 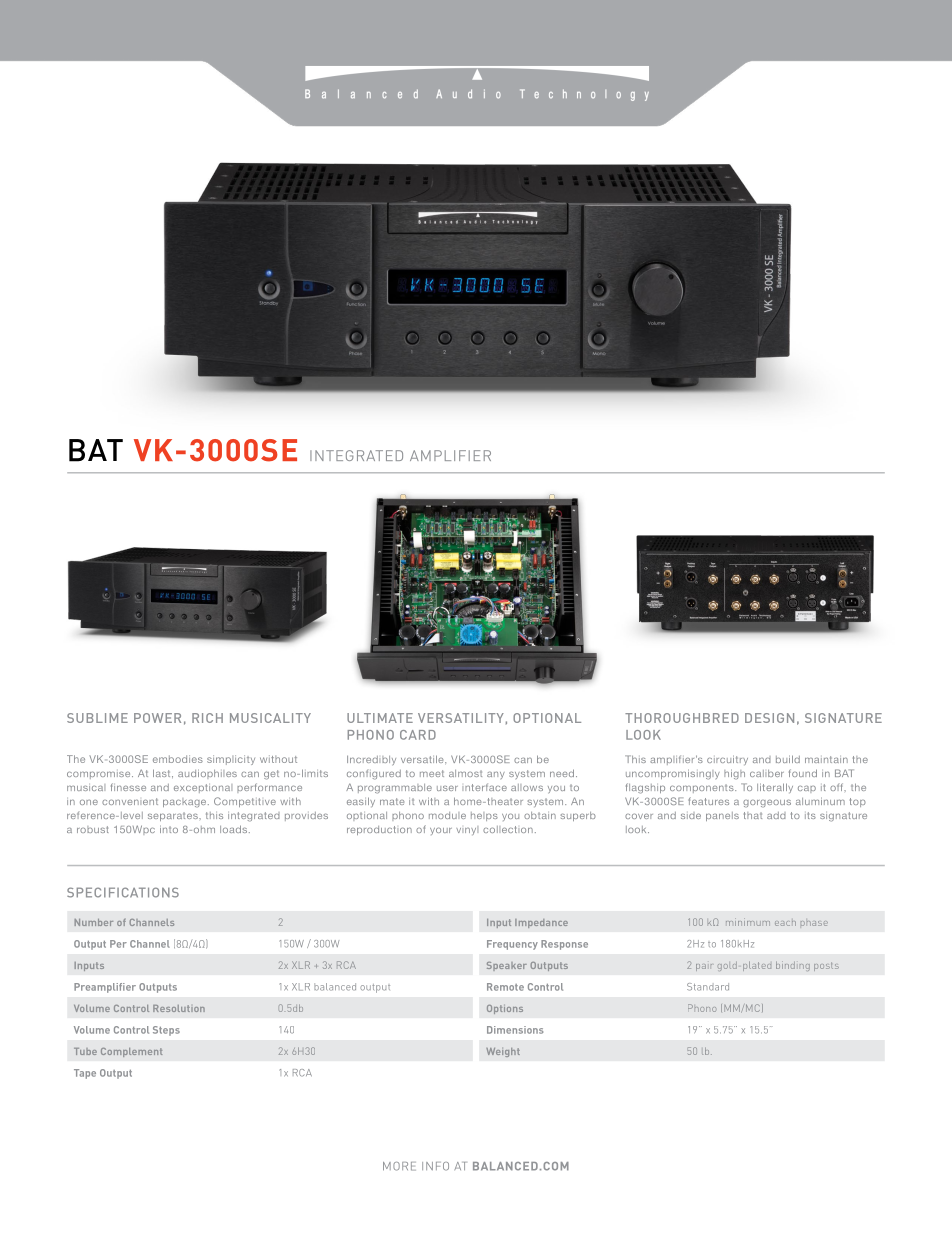 I want to click on POWER, so click(x=157, y=718).
